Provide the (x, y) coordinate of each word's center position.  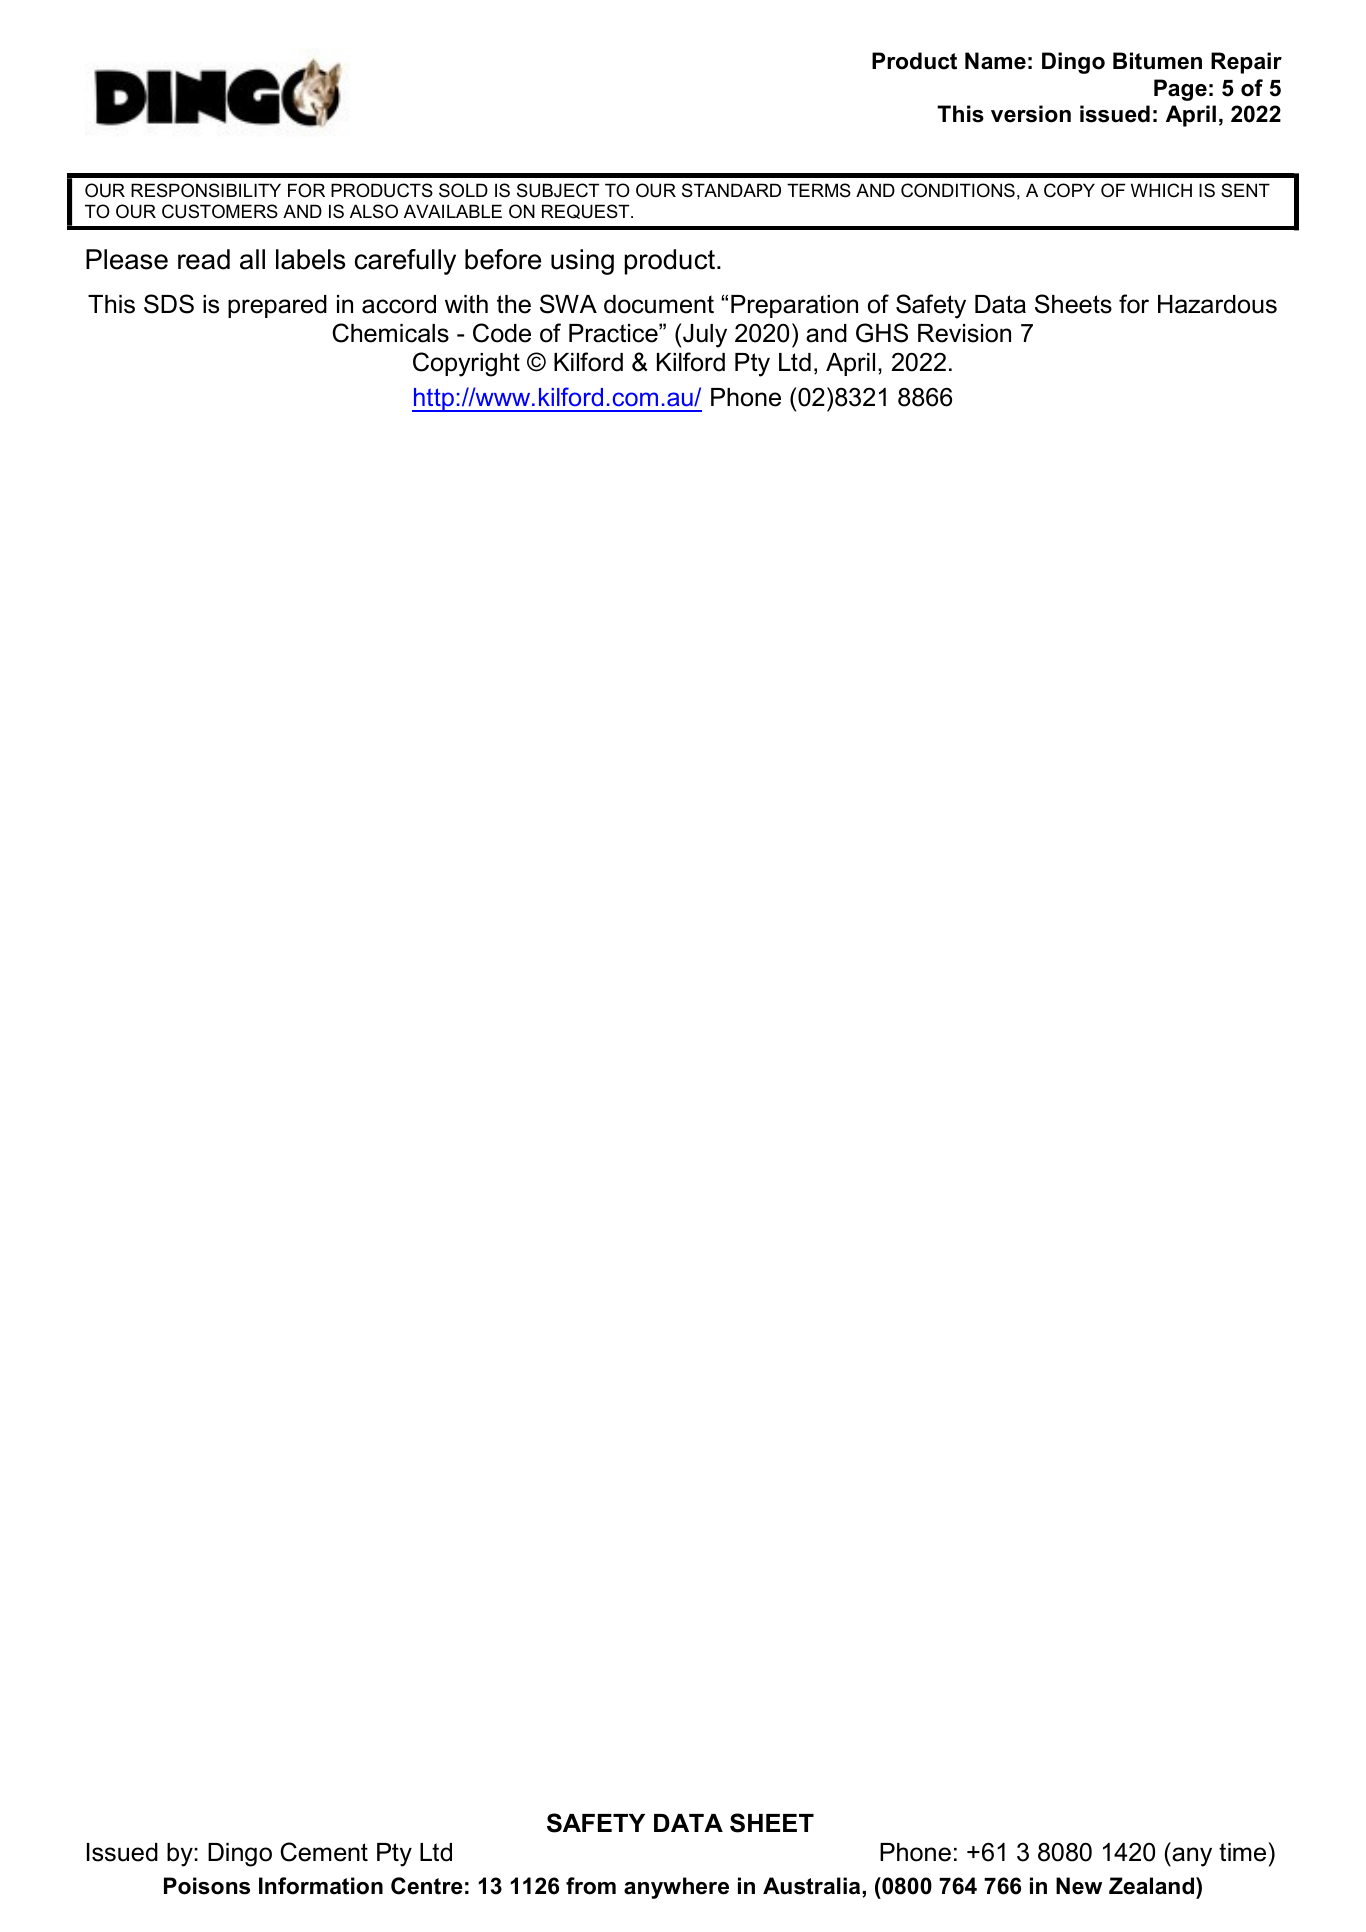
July (705, 336)
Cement (324, 1852)
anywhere (676, 1888)
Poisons (207, 1886)
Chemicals (390, 333)
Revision (964, 333)
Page (1180, 90)
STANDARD (731, 190)
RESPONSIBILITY (206, 190)
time (1242, 1852)
